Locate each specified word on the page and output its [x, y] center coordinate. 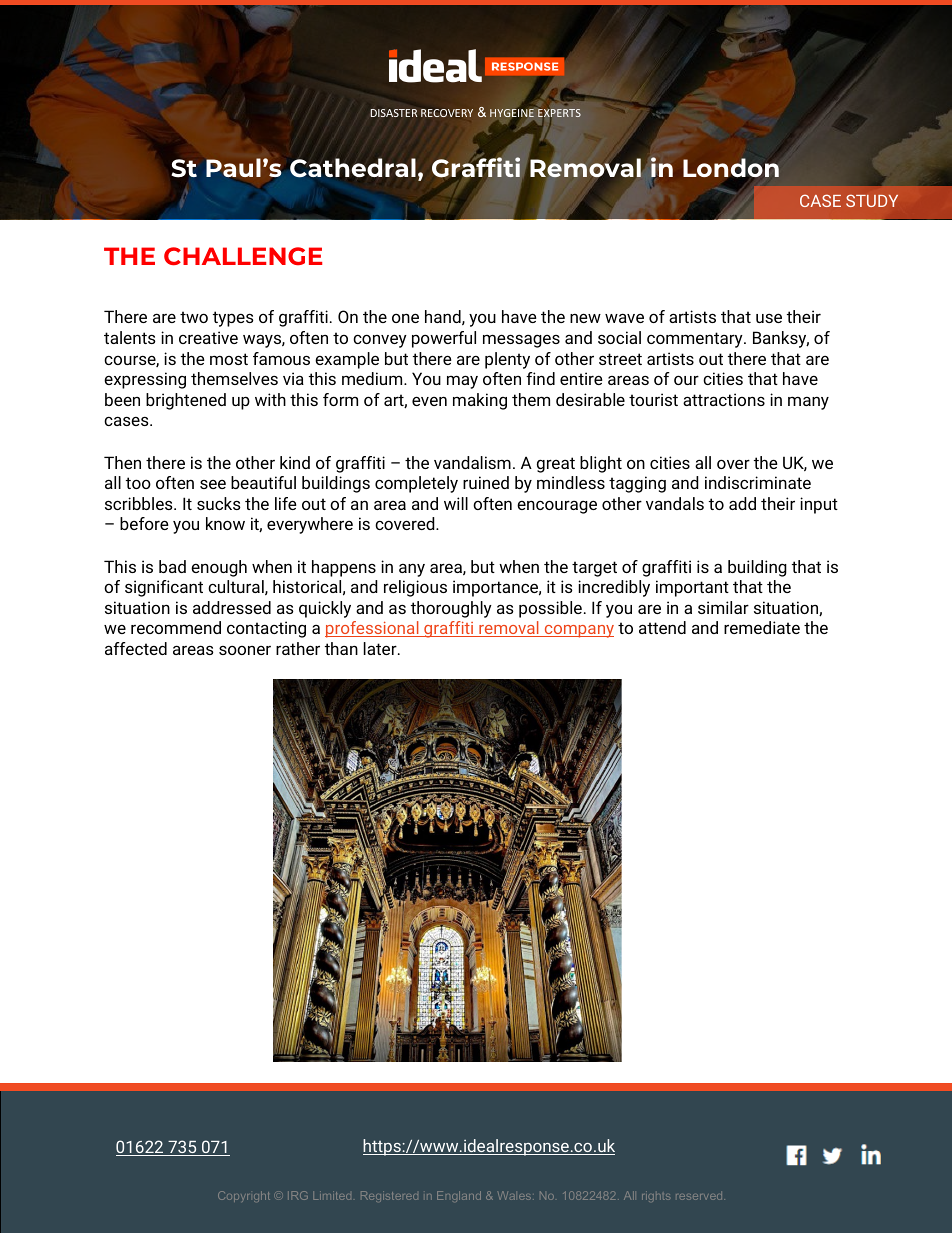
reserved [700, 1196]
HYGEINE [512, 114]
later [381, 648]
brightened [186, 401]
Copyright [244, 1196]
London [731, 167]
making [480, 401]
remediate [762, 627]
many [808, 403]
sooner [245, 650]
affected [136, 648]
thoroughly [451, 609]
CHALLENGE [243, 256]
